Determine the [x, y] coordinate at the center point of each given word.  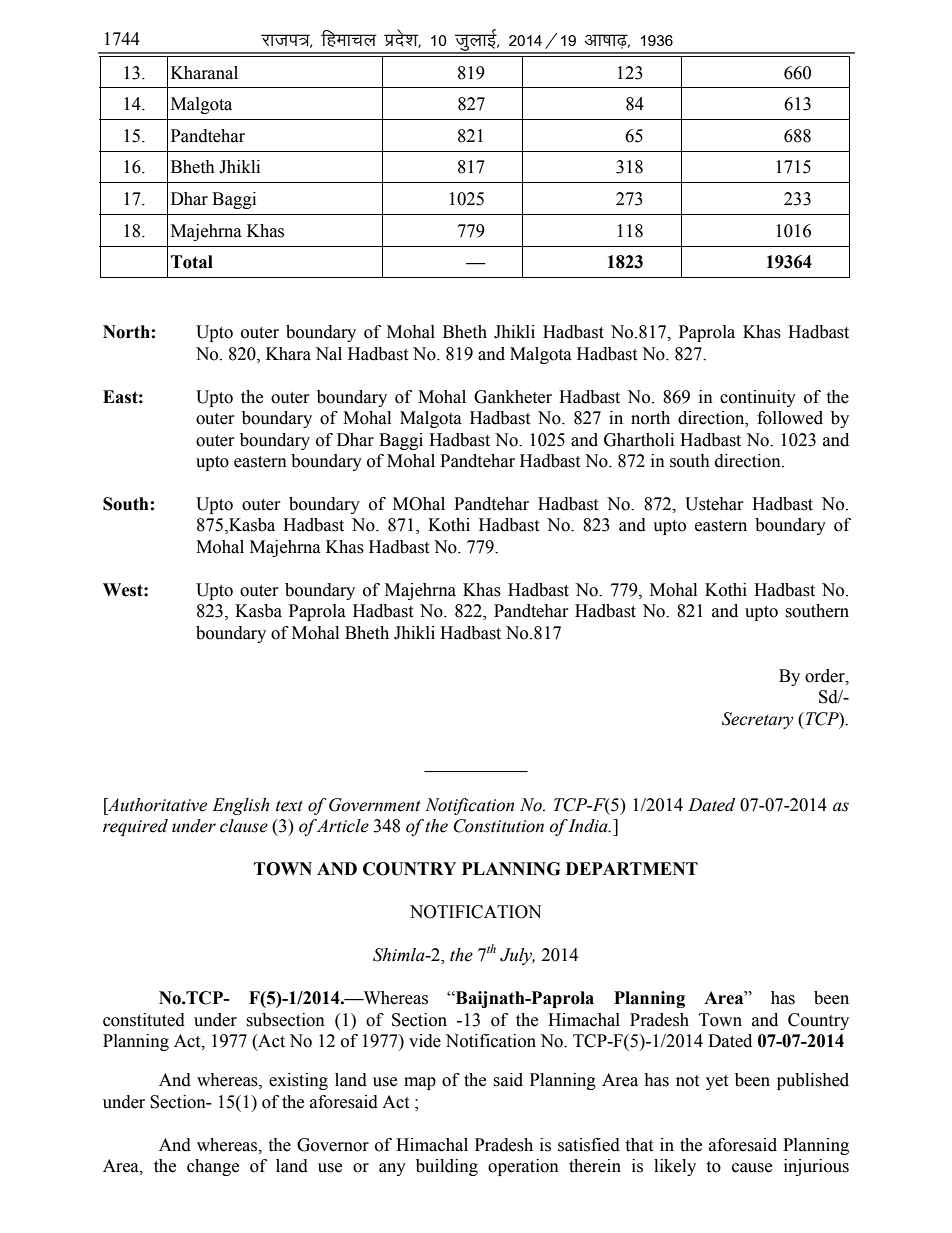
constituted [144, 1020]
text [289, 806]
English [240, 806]
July [517, 956]
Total [192, 262]
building [447, 1167]
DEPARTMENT [632, 868]
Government [375, 805]
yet [717, 1082]
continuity [758, 398]
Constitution [499, 826]
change [213, 1167]
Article [342, 826]
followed [790, 418]
